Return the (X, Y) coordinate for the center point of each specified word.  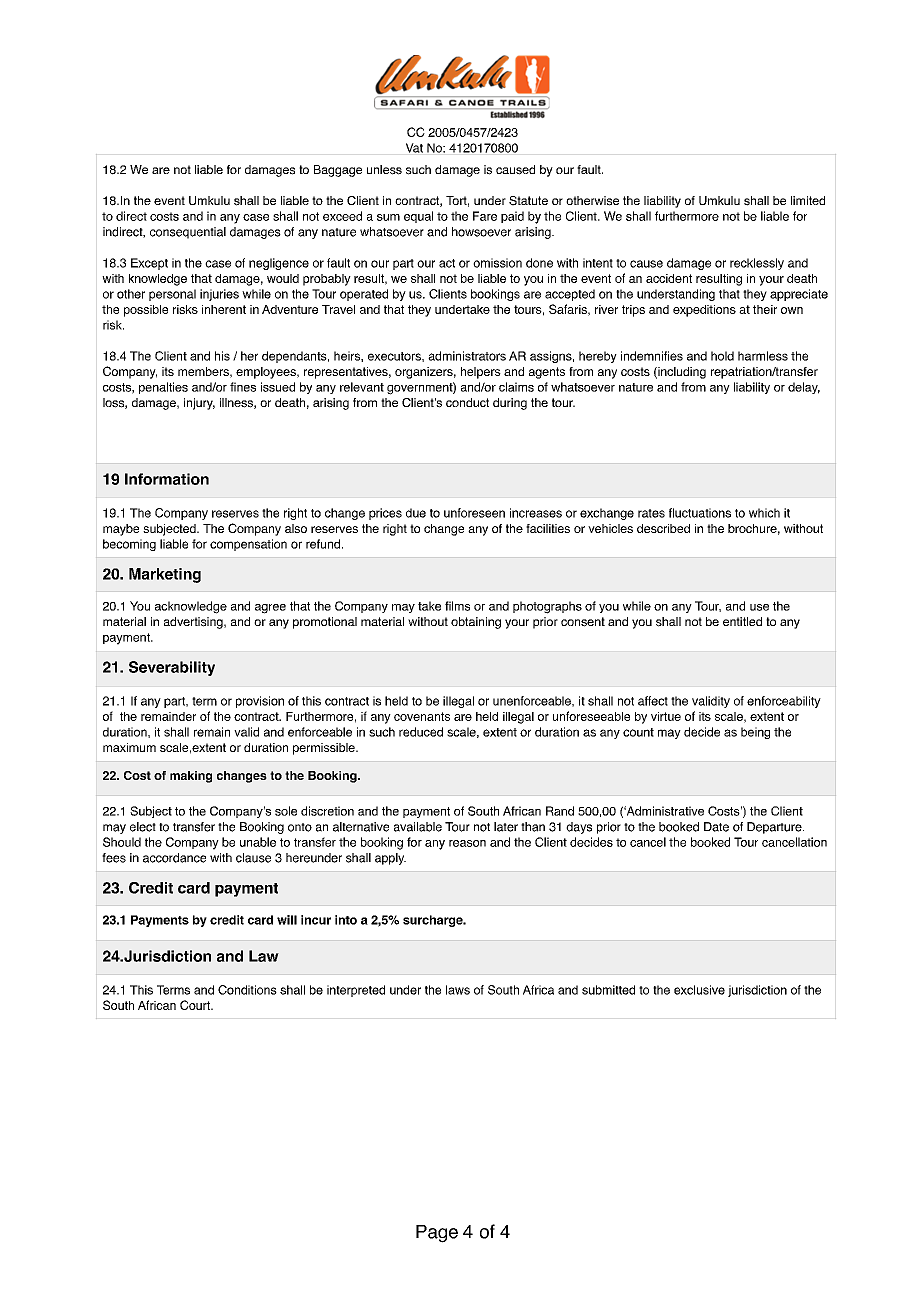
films (457, 606)
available (418, 827)
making (191, 777)
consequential (188, 233)
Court (196, 1005)
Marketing (165, 575)
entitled (742, 621)
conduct (467, 402)
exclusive (699, 990)
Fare (485, 216)
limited (808, 200)
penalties (163, 388)
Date (716, 827)
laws (458, 990)
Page (437, 1234)
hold (722, 356)
